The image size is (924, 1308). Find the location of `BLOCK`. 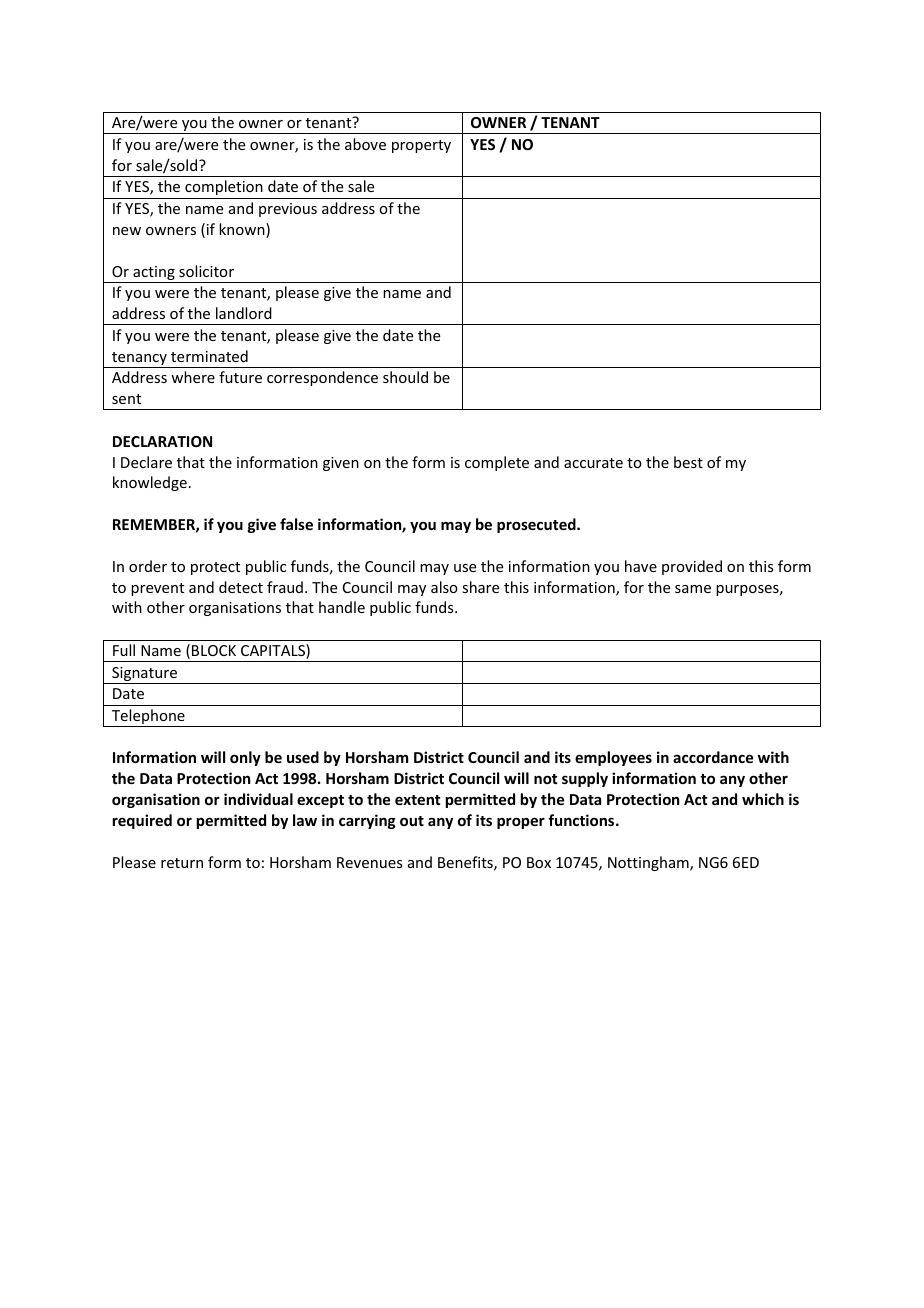

BLOCK is located at coordinates (214, 650).
